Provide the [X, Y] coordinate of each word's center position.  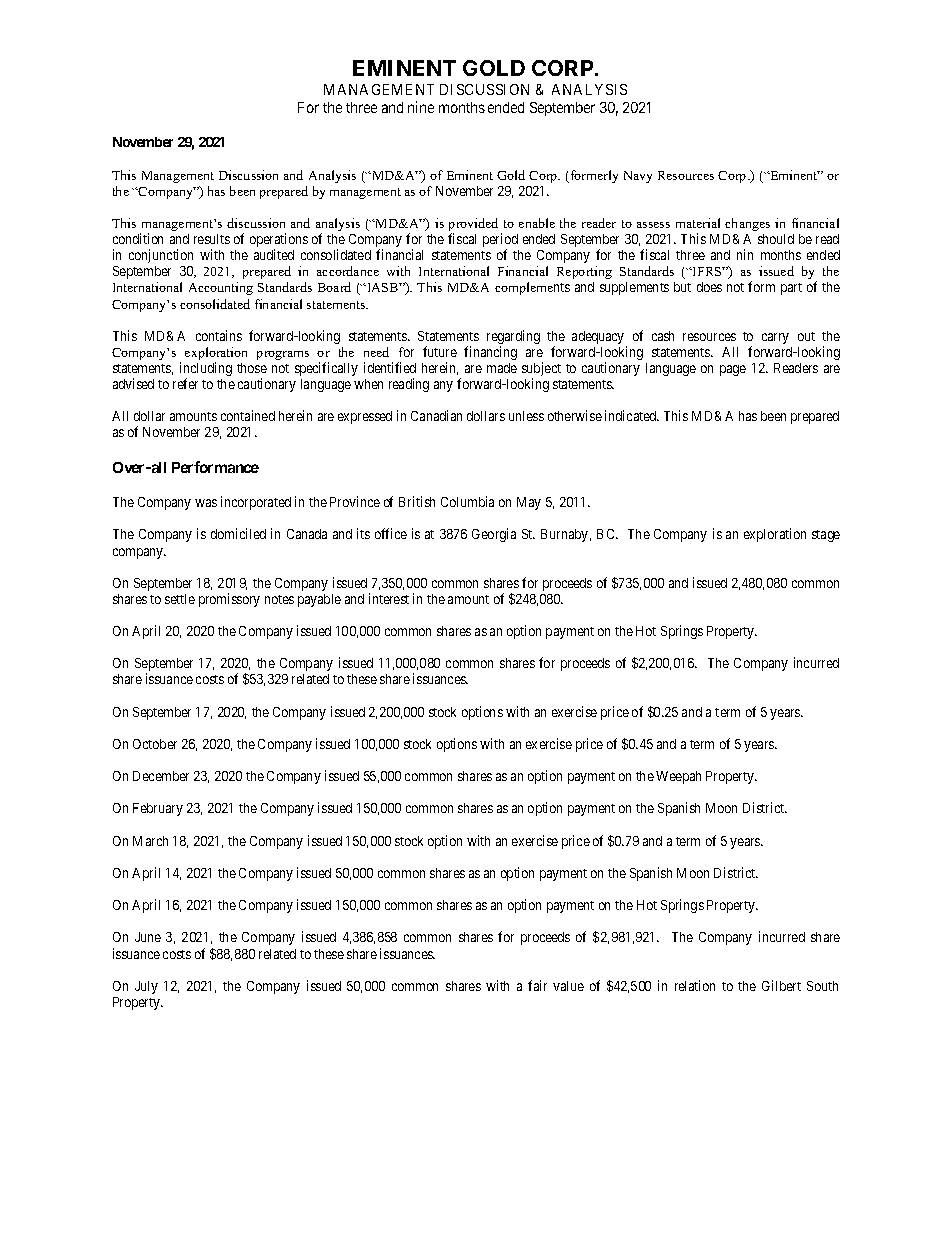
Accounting [221, 288]
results [212, 239]
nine [421, 107]
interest [389, 598]
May [529, 503]
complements [532, 288]
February [158, 809]
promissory [229, 600]
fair [537, 985]
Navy [638, 177]
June [148, 937]
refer [185, 383]
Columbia [467, 501]
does [709, 287]
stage [826, 536]
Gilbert [781, 985]
